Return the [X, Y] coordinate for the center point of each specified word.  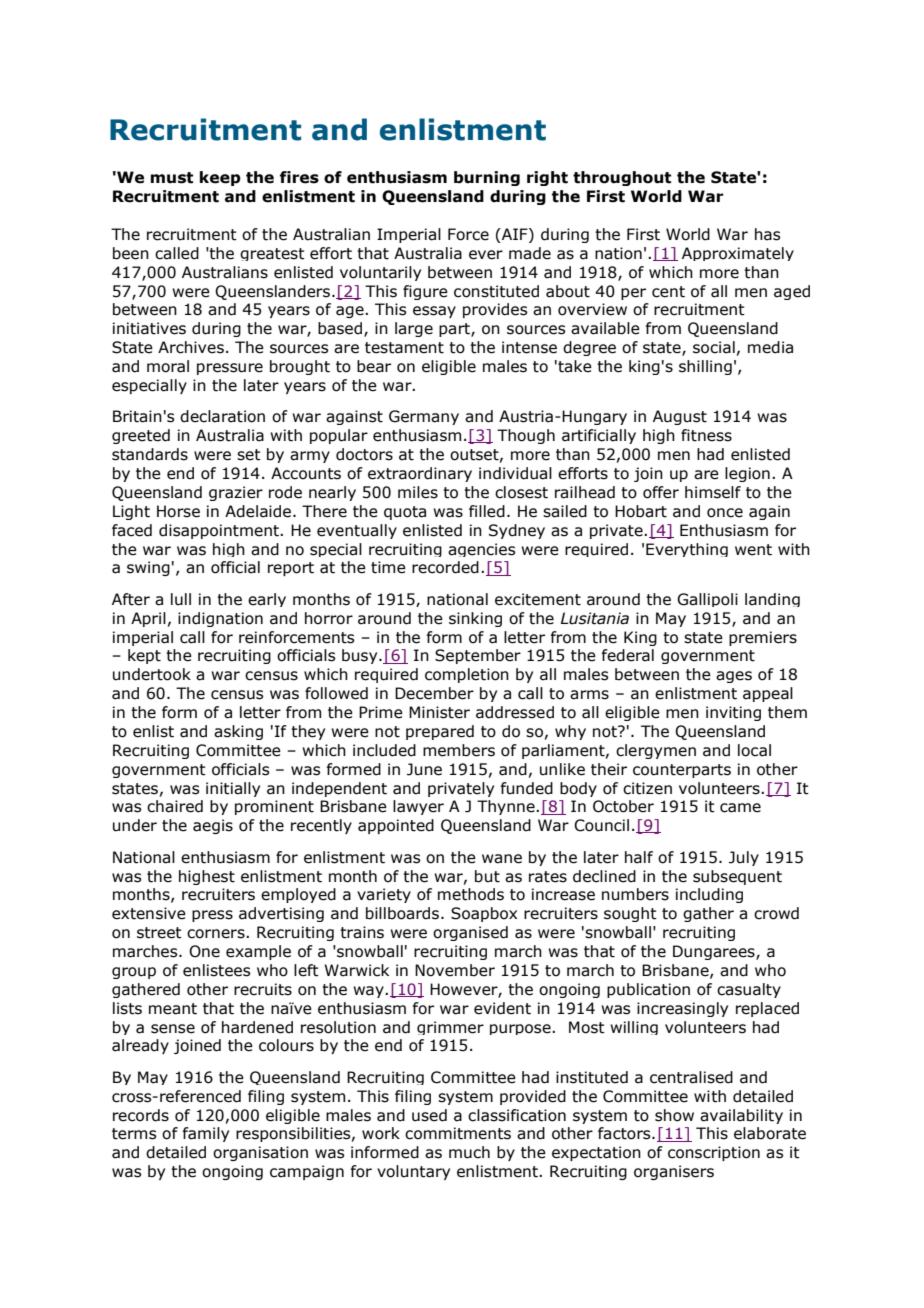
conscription [714, 1153]
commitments [458, 1133]
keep [220, 178]
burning [487, 178]
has [767, 234]
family [205, 1134]
